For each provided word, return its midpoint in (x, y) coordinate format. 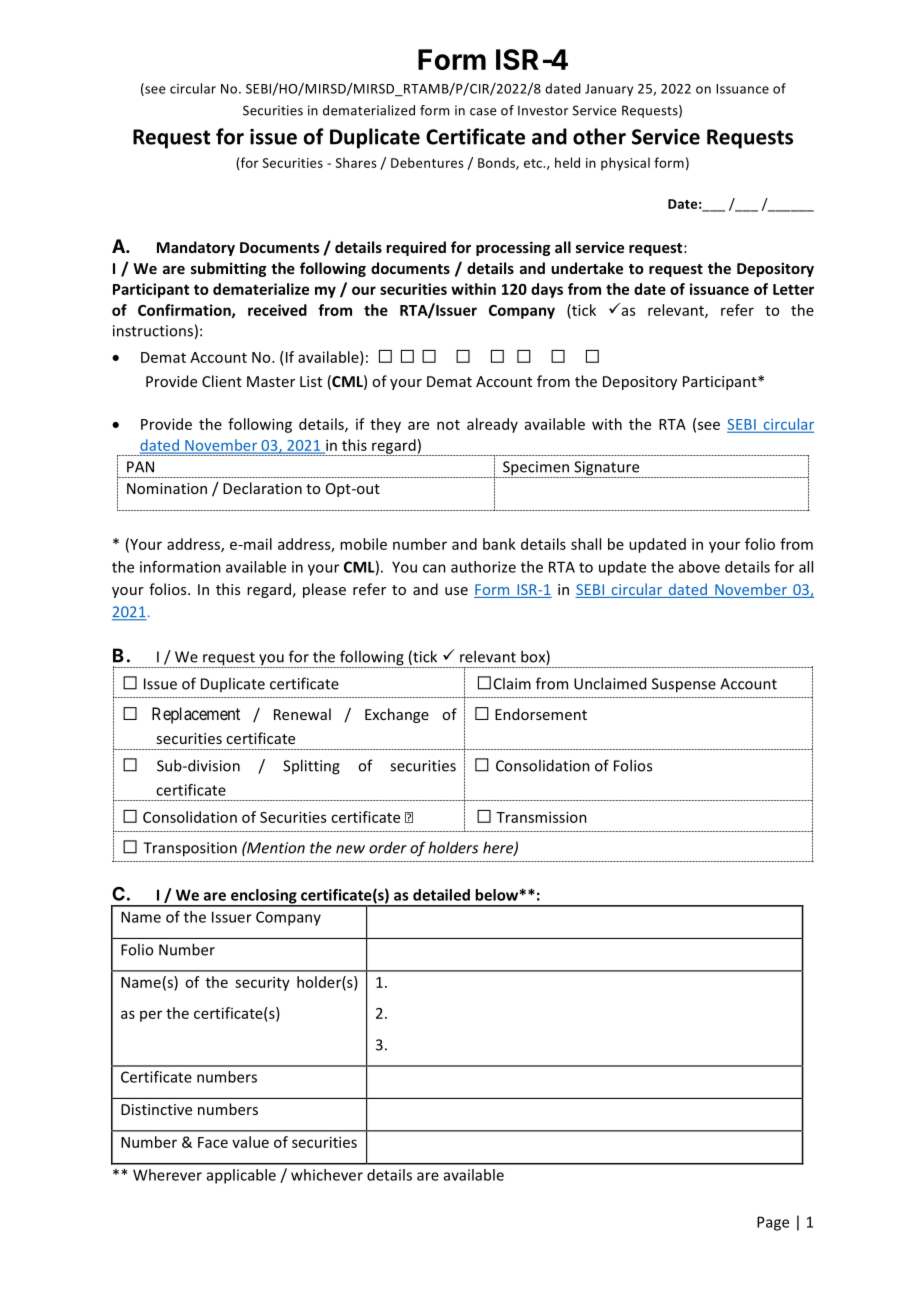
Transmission (541, 817)
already (492, 425)
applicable (241, 1176)
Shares (356, 162)
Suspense (684, 685)
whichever (327, 1175)
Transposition (190, 849)
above (699, 567)
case (483, 112)
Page (773, 1223)
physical (625, 164)
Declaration (262, 488)
